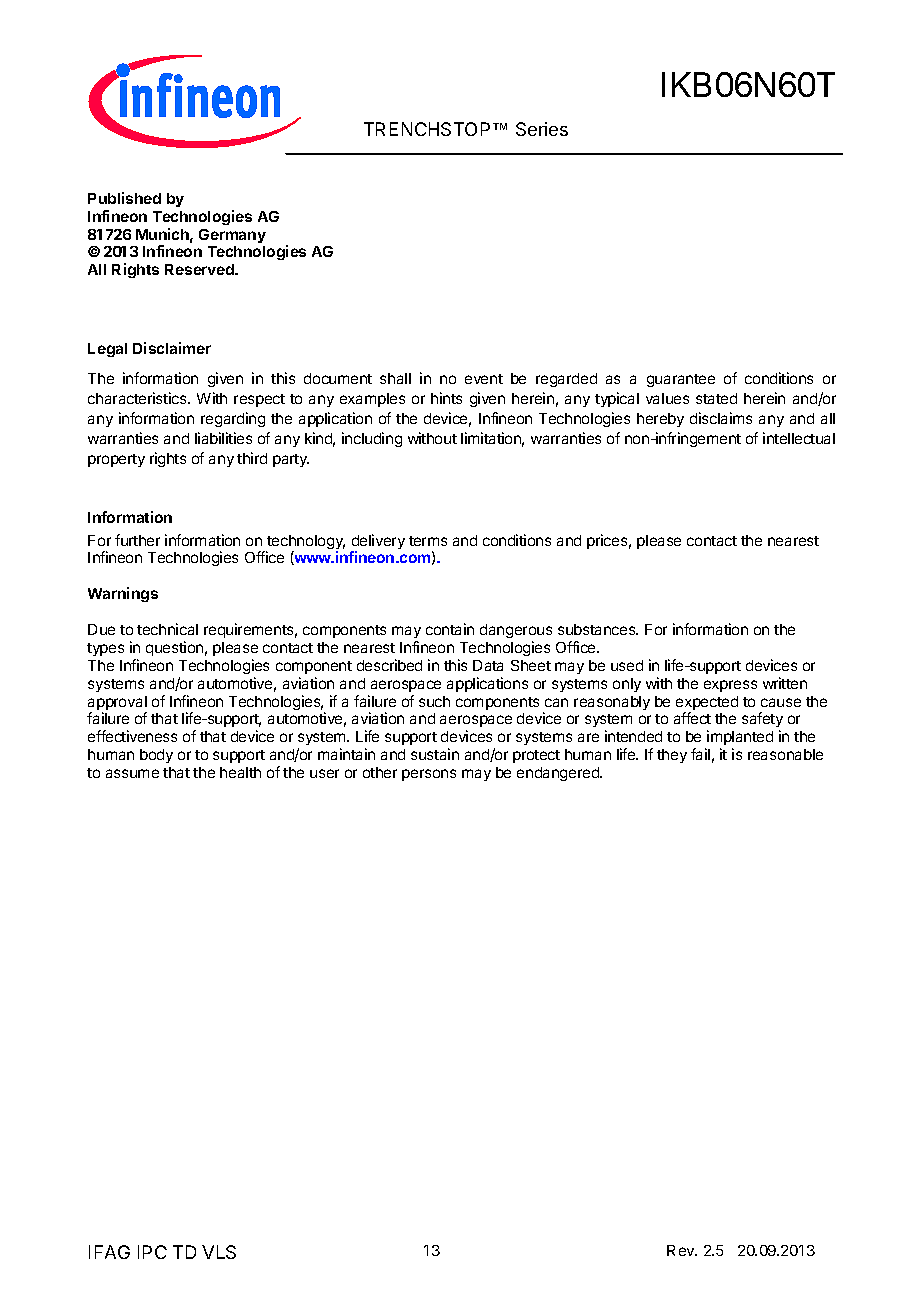 This page has height=1308, width=924. I want to click on such, so click(434, 701).
